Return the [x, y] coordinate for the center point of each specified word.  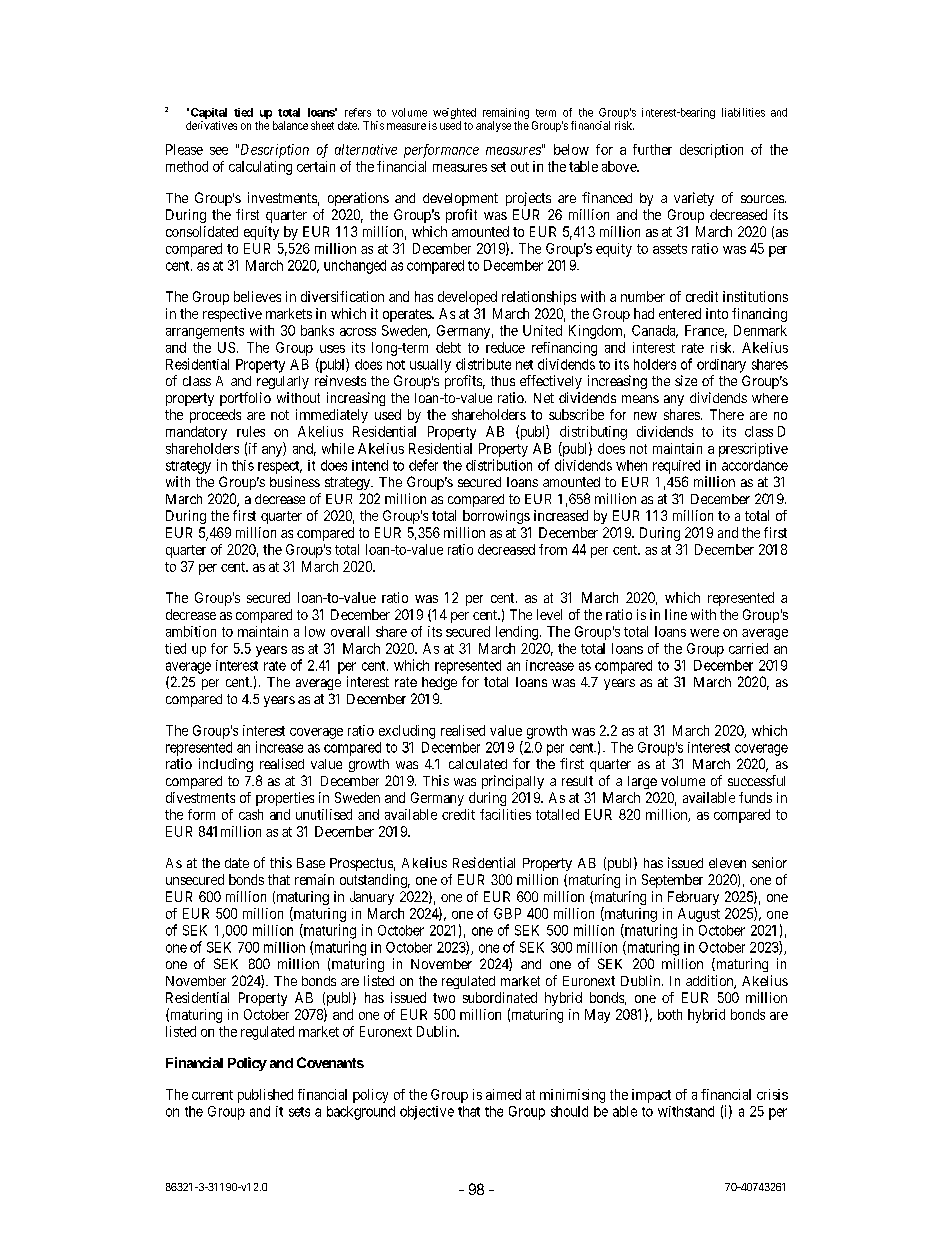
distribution [499, 465]
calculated [478, 764]
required [676, 467]
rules [251, 431]
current [212, 1095]
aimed [503, 1094]
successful [756, 780]
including [226, 765]
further [652, 149]
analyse [493, 126]
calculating [260, 168]
